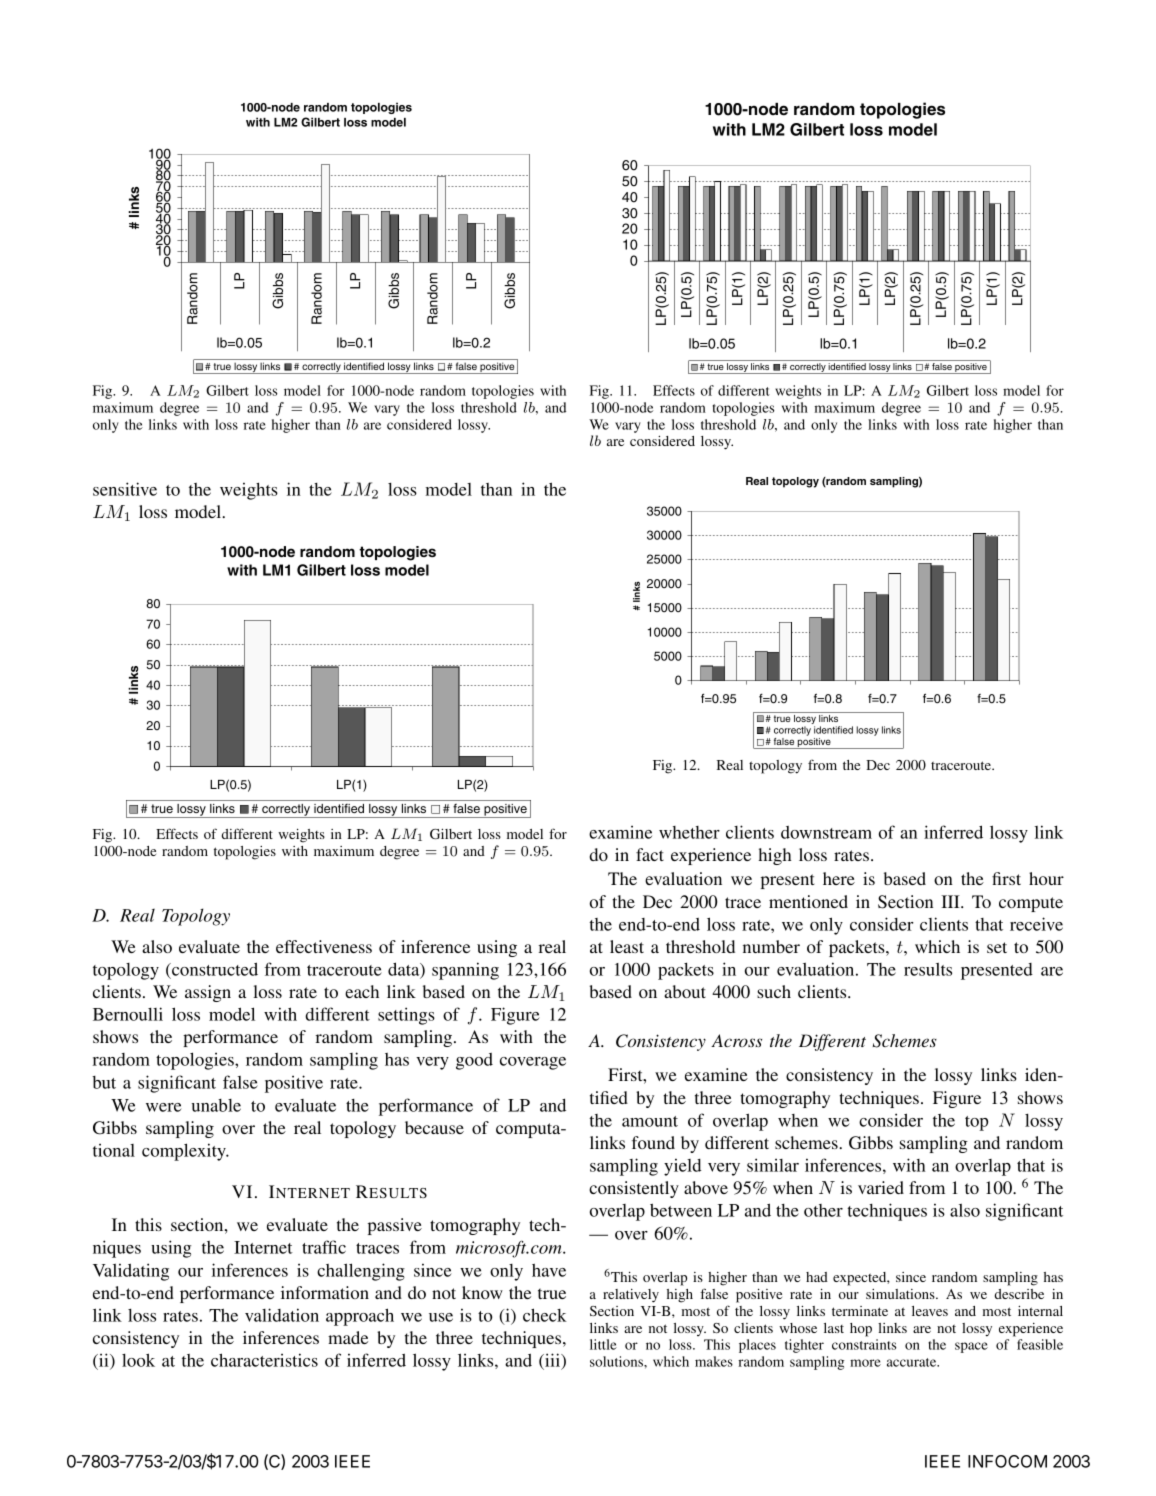 The width and height of the screenshot is (1156, 1496). I want to click on least, so click(627, 946).
